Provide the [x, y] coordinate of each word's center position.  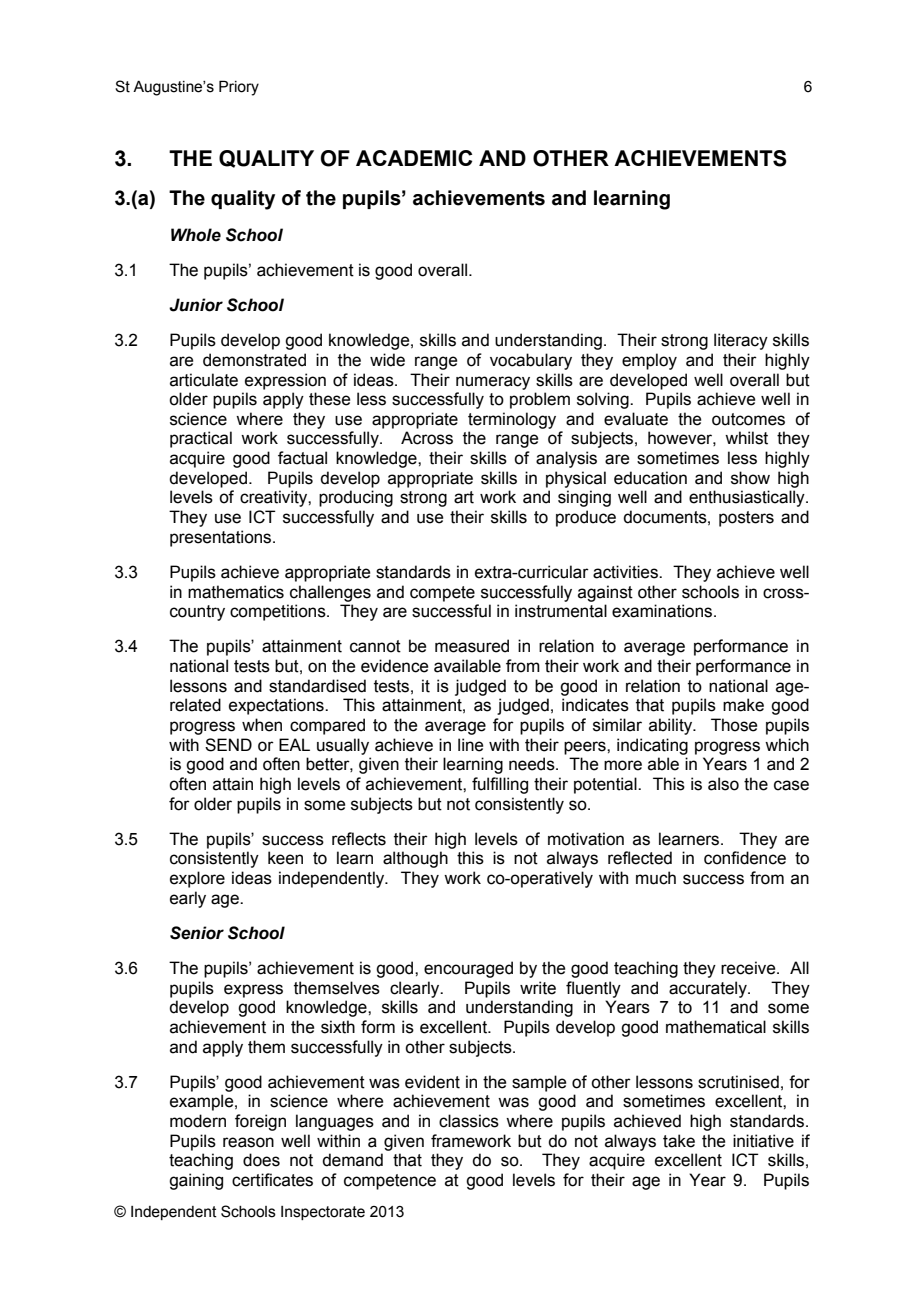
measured [472, 646]
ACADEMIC [414, 158]
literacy [741, 341]
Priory [239, 88]
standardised [317, 686]
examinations [663, 611]
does [261, 1160]
